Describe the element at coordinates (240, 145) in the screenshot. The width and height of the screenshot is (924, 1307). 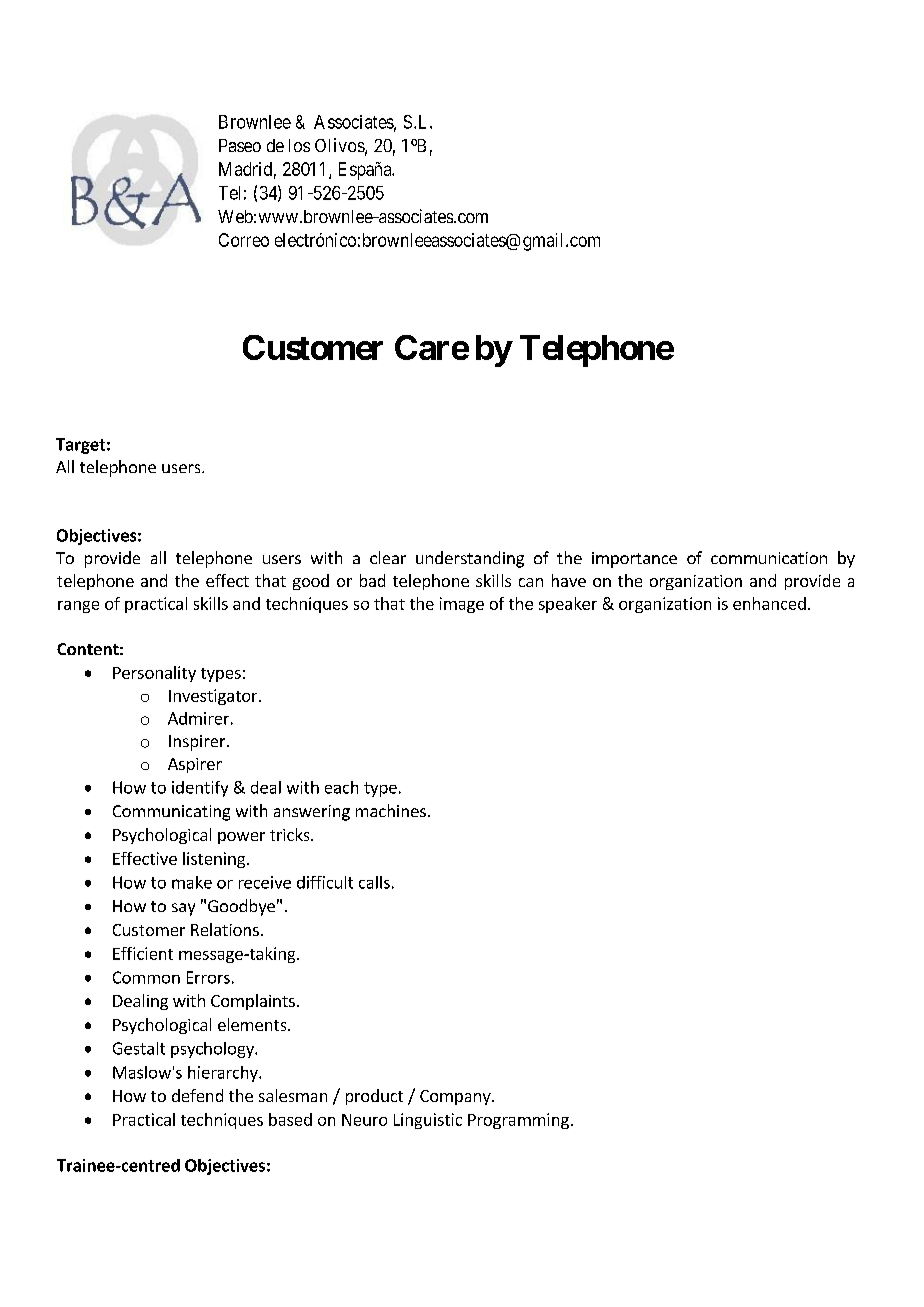
I see `Paseo` at that location.
